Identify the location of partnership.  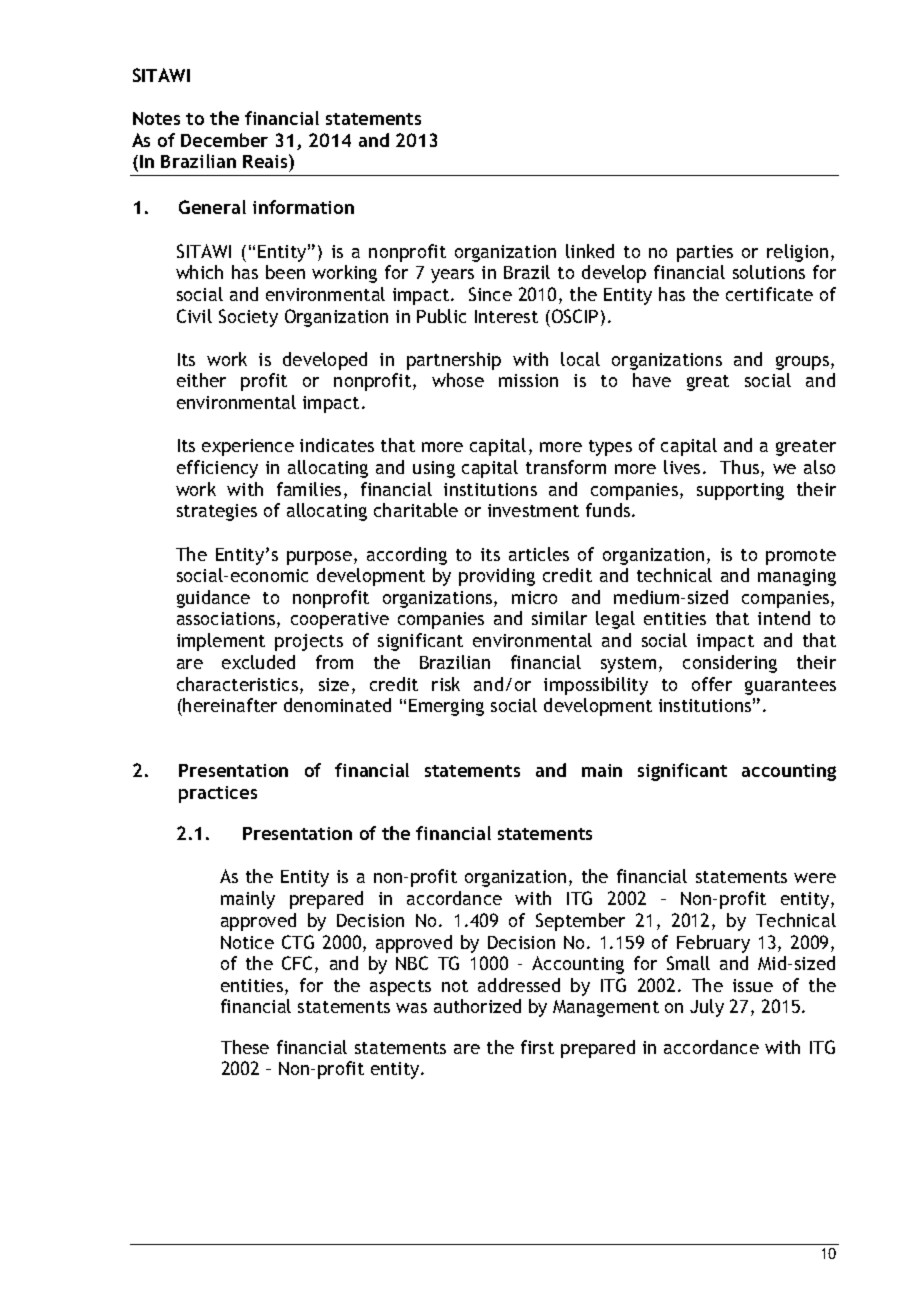
(454, 361).
